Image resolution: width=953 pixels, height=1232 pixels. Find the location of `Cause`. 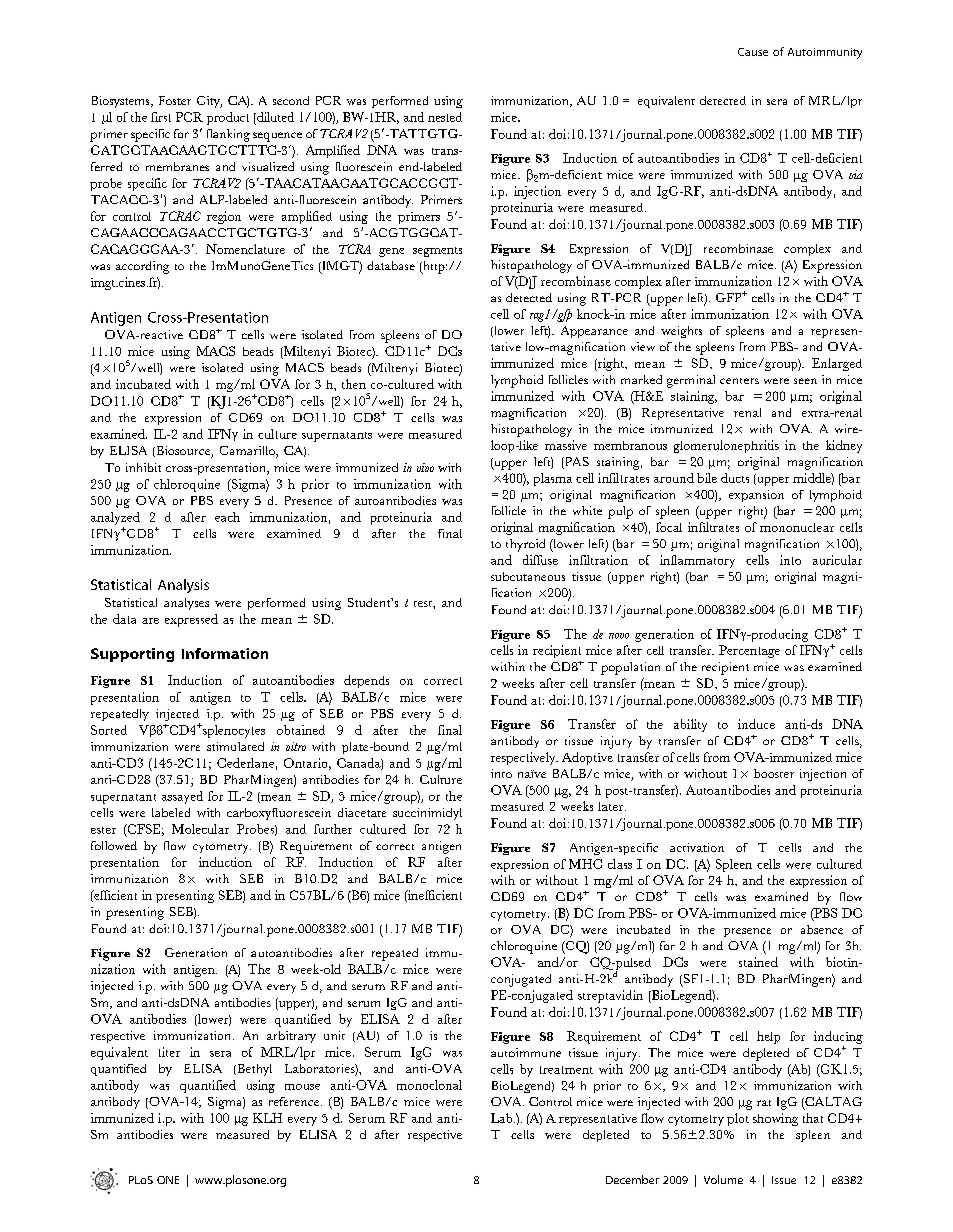

Cause is located at coordinates (753, 52).
